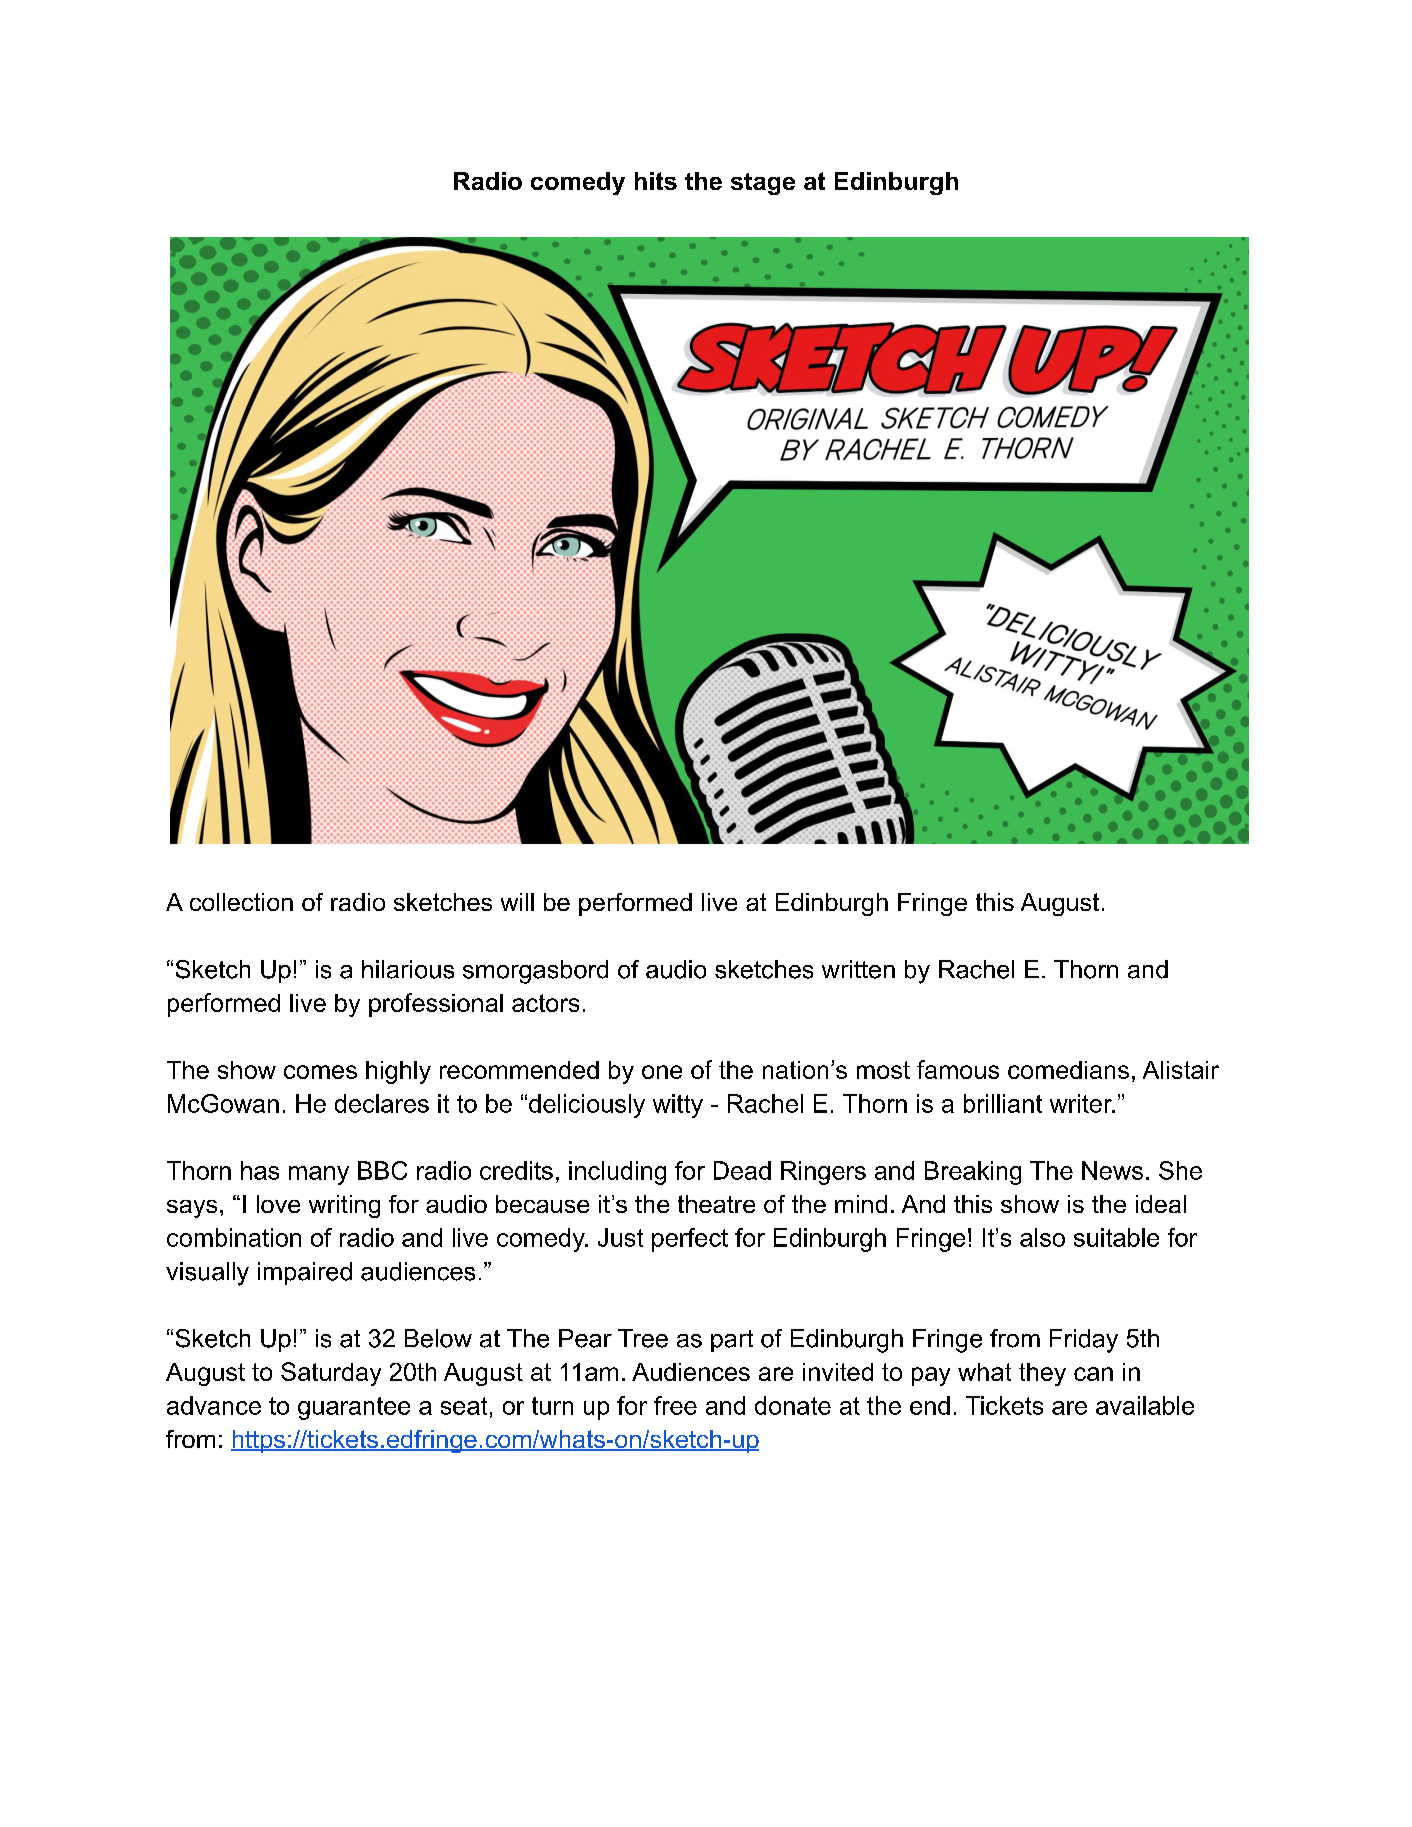  I want to click on they, so click(1042, 1374).
